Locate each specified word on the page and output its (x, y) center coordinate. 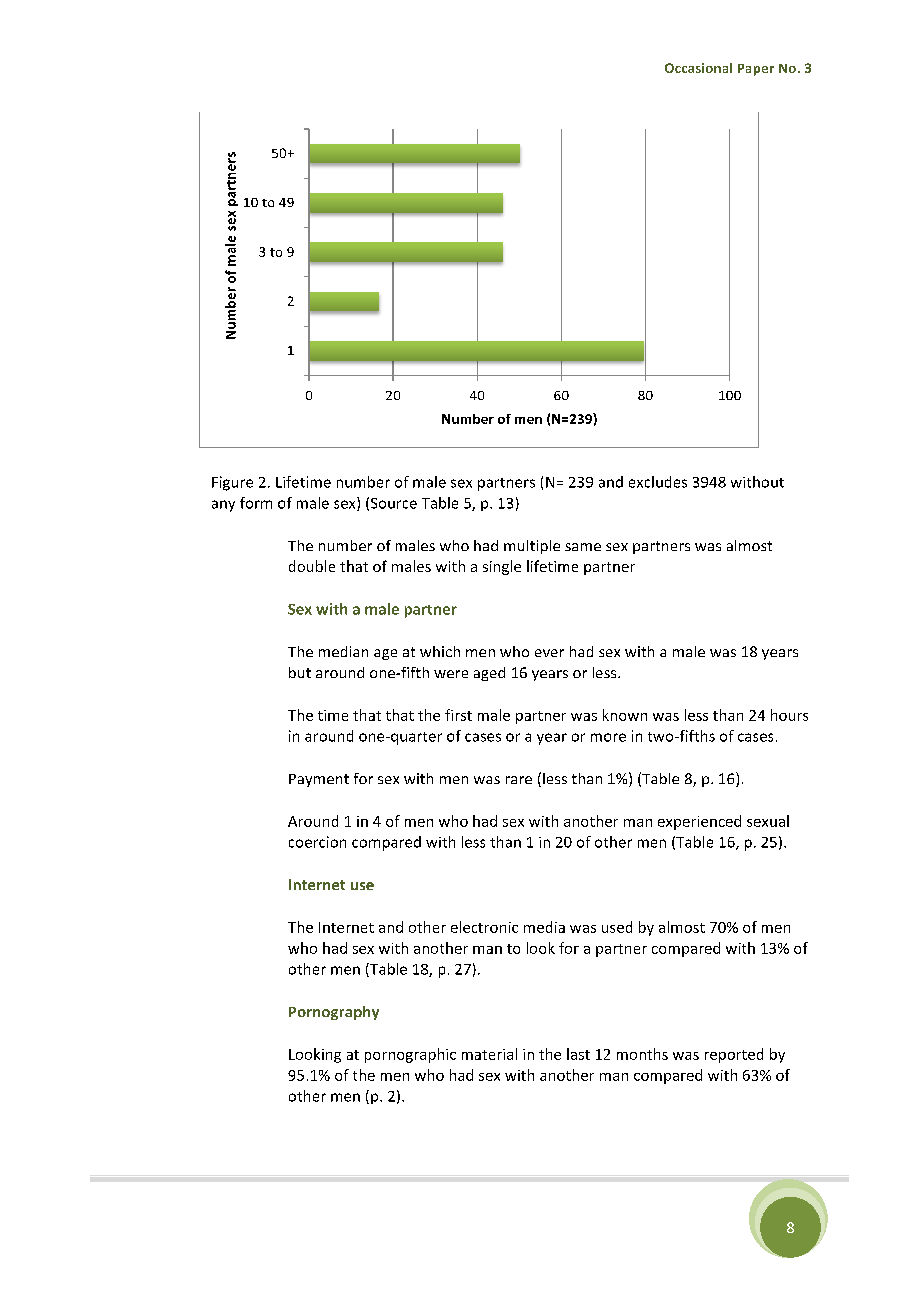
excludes (658, 482)
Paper (756, 70)
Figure (232, 483)
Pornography (334, 1013)
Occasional (698, 68)
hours (789, 715)
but (300, 672)
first (458, 715)
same (583, 547)
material (489, 1054)
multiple (532, 547)
